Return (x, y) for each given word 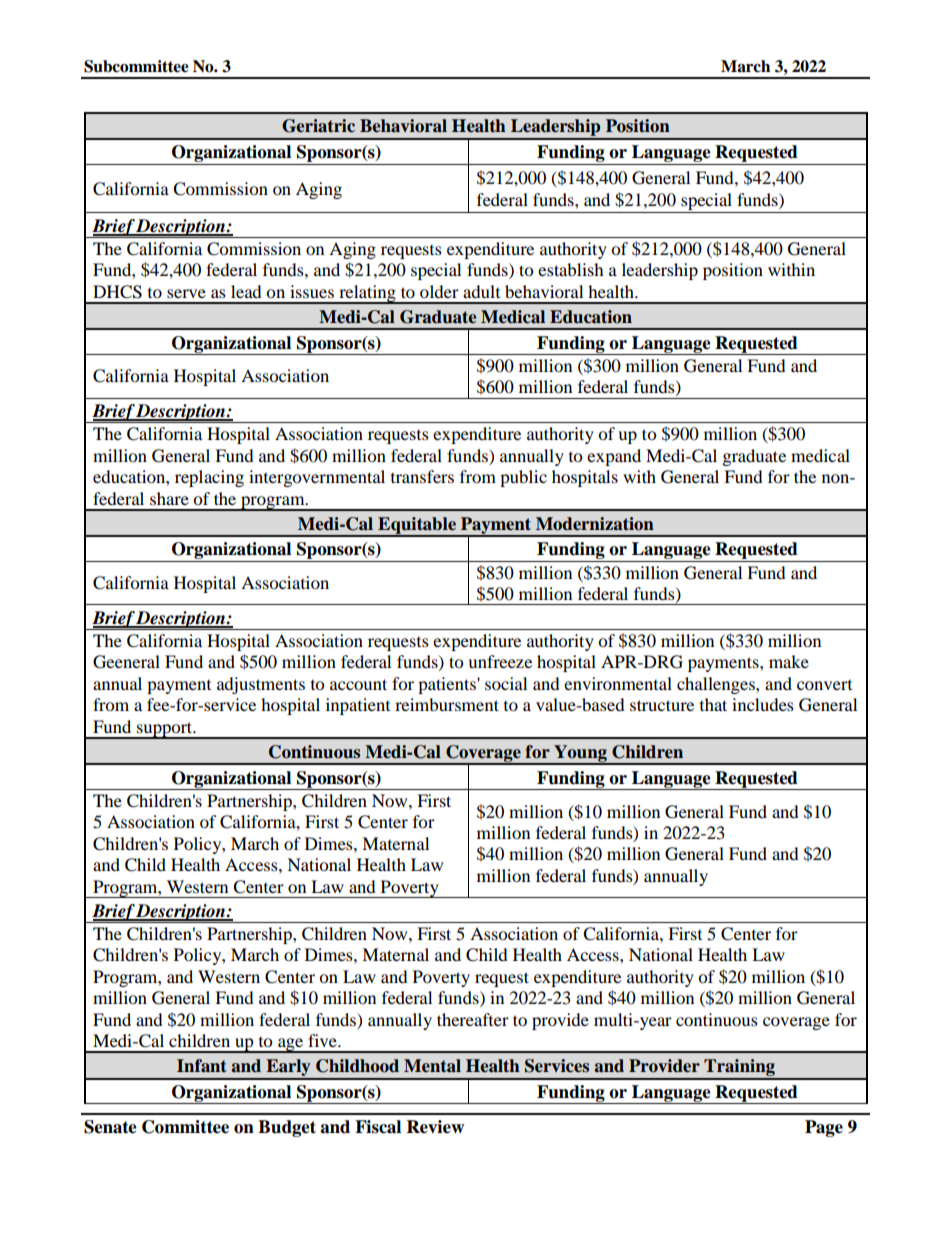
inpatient (358, 706)
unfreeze (500, 661)
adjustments (261, 685)
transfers (422, 476)
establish (571, 269)
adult (481, 291)
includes (763, 704)
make (789, 661)
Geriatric (318, 126)
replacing (209, 478)
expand (614, 457)
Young (580, 754)
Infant (202, 1066)
